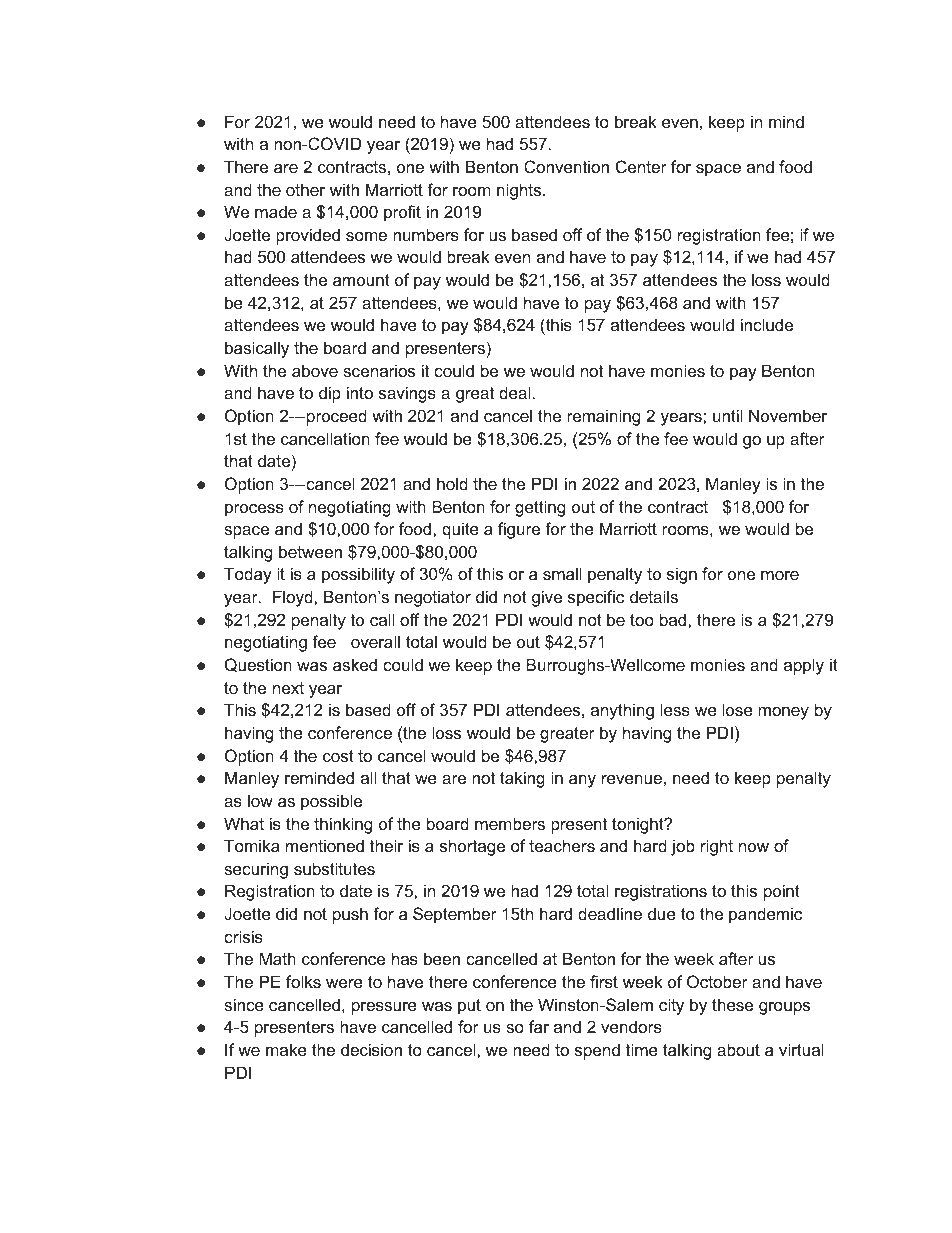 This screenshot has width=952, height=1233. What do you see at coordinates (305, 189) in the screenshot?
I see `other` at bounding box center [305, 189].
